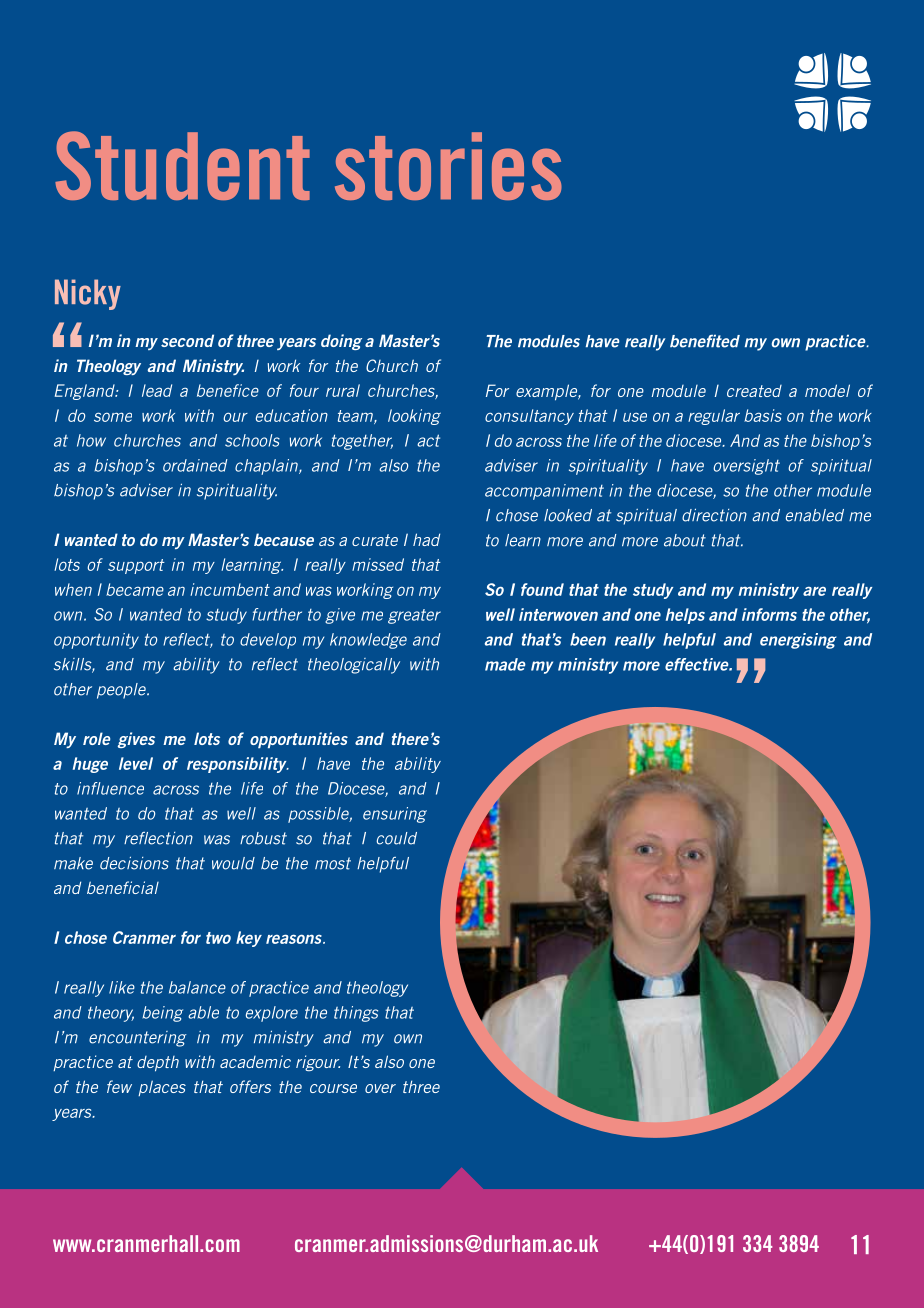 Image resolution: width=924 pixels, height=1308 pixels. I want to click on became, so click(135, 589).
